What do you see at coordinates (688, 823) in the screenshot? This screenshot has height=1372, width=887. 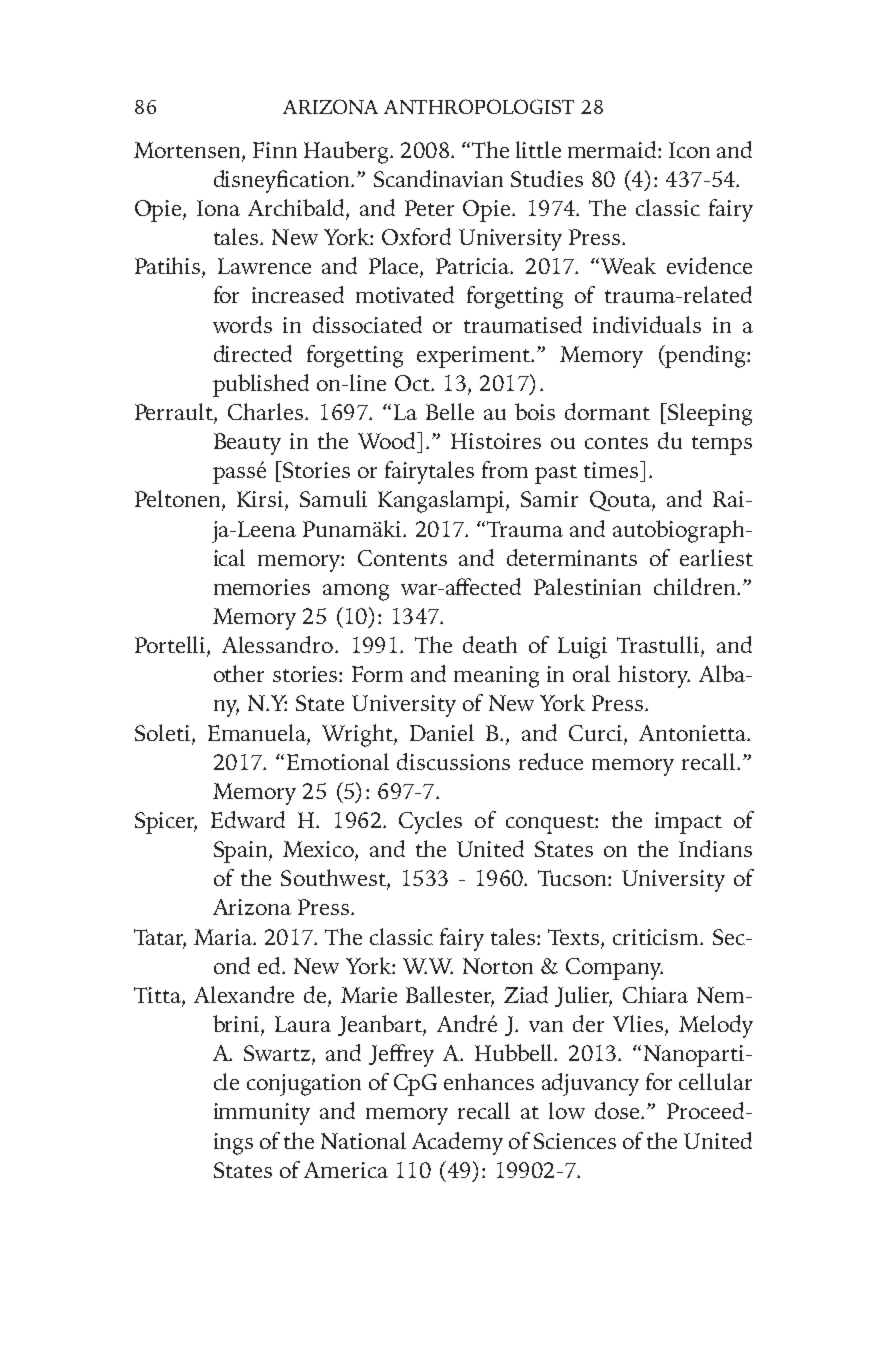 I see `impact` at bounding box center [688, 823].
